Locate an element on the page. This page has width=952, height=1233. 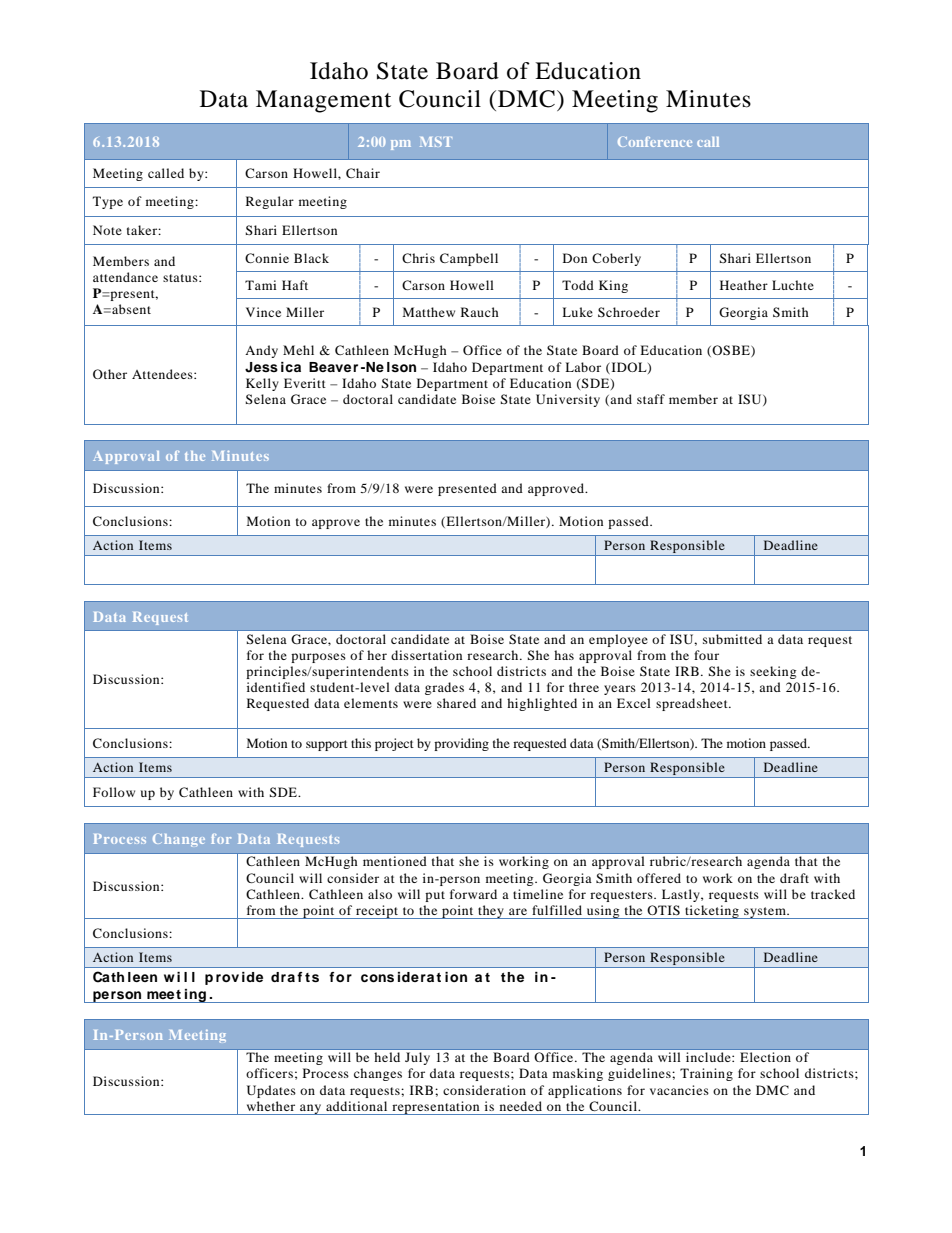
Conference is located at coordinates (655, 142).
